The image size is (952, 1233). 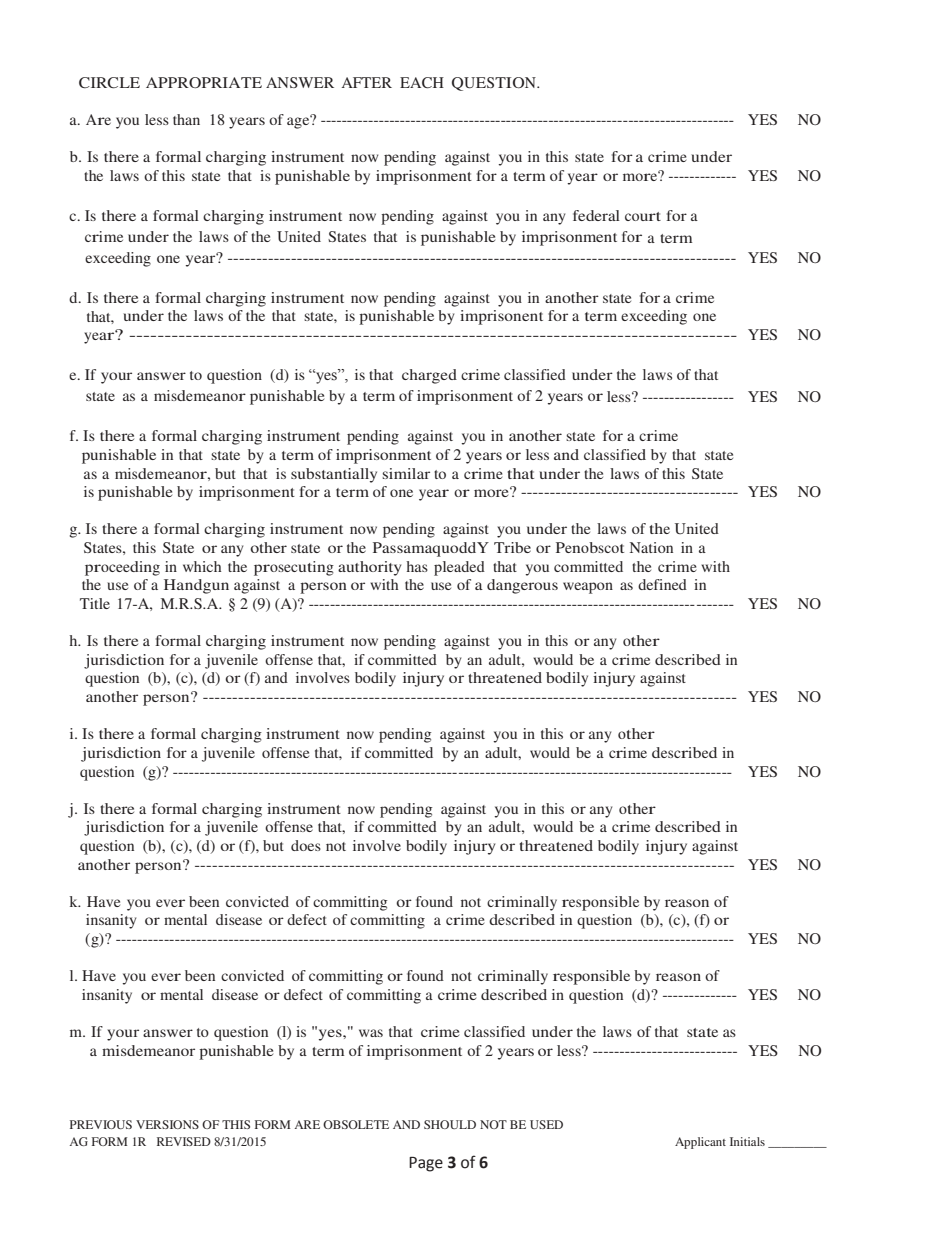 I want to click on has, so click(x=417, y=566).
